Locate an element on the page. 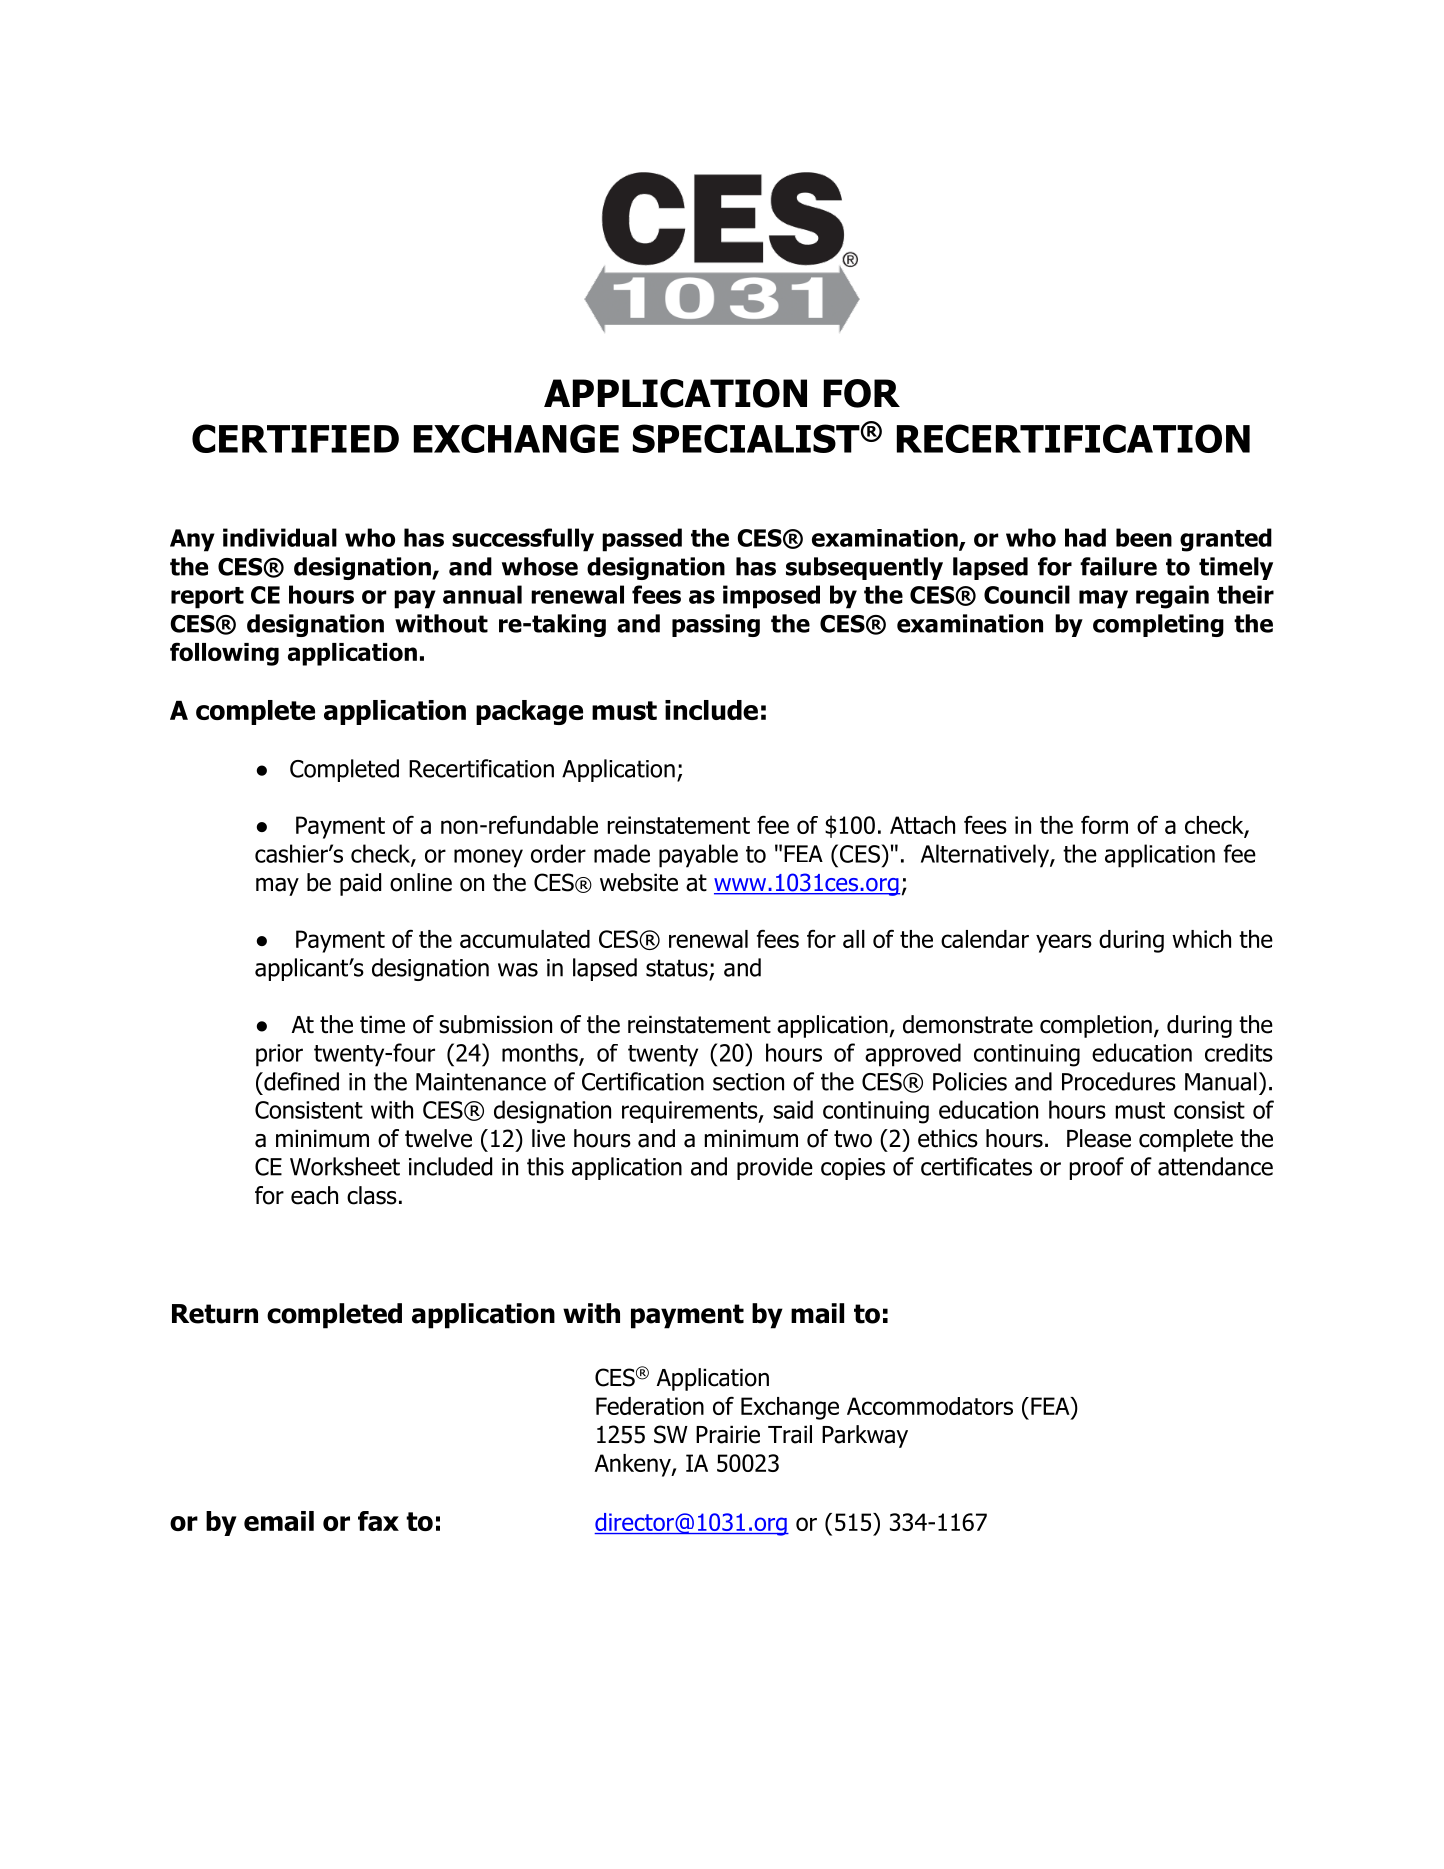  provide is located at coordinates (775, 1168).
